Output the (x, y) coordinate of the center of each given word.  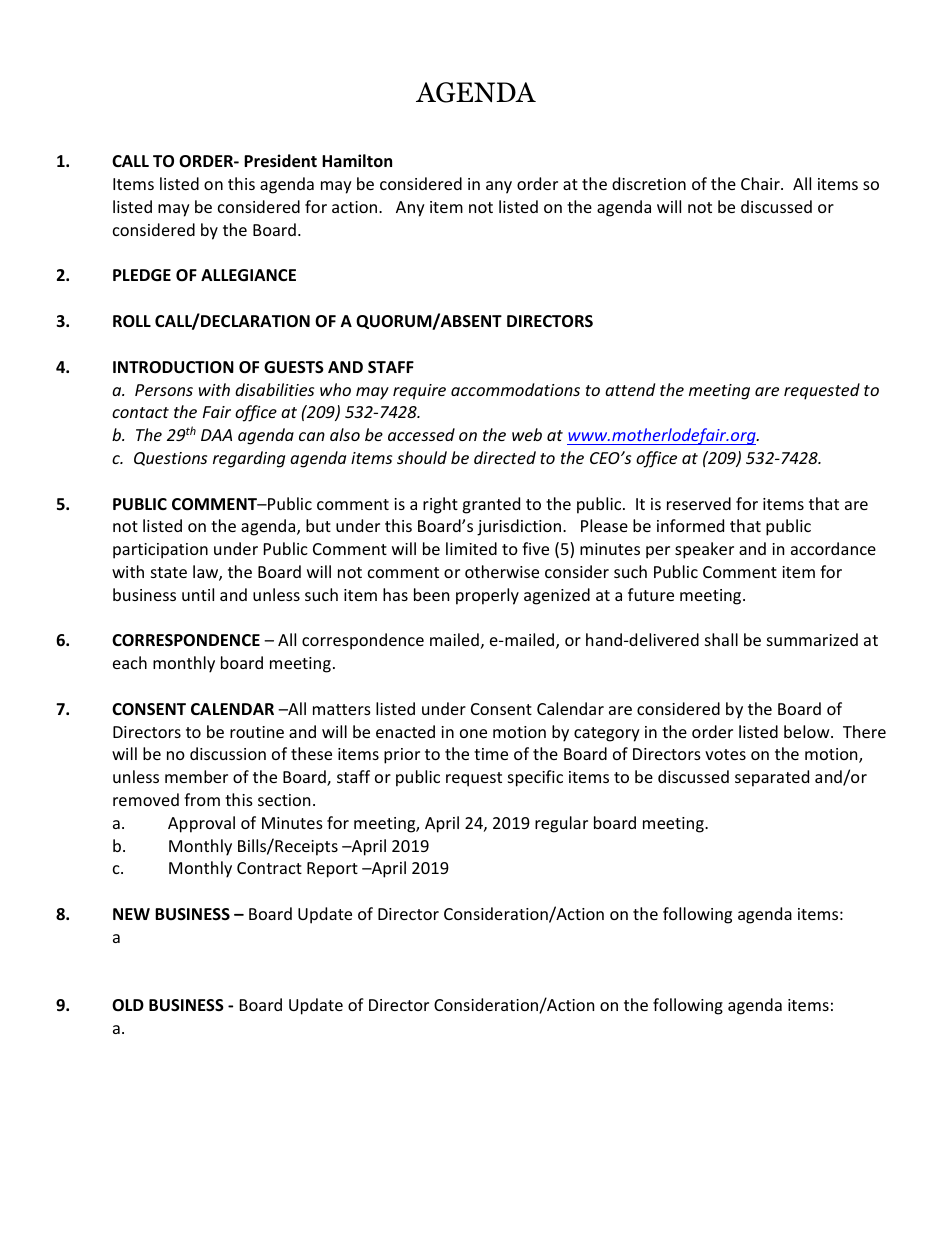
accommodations (515, 389)
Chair (761, 183)
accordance (833, 548)
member (196, 776)
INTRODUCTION (173, 367)
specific (535, 778)
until (198, 594)
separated (772, 778)
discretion (649, 183)
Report (332, 870)
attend (630, 389)
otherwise (502, 571)
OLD (128, 1005)
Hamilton (357, 160)
